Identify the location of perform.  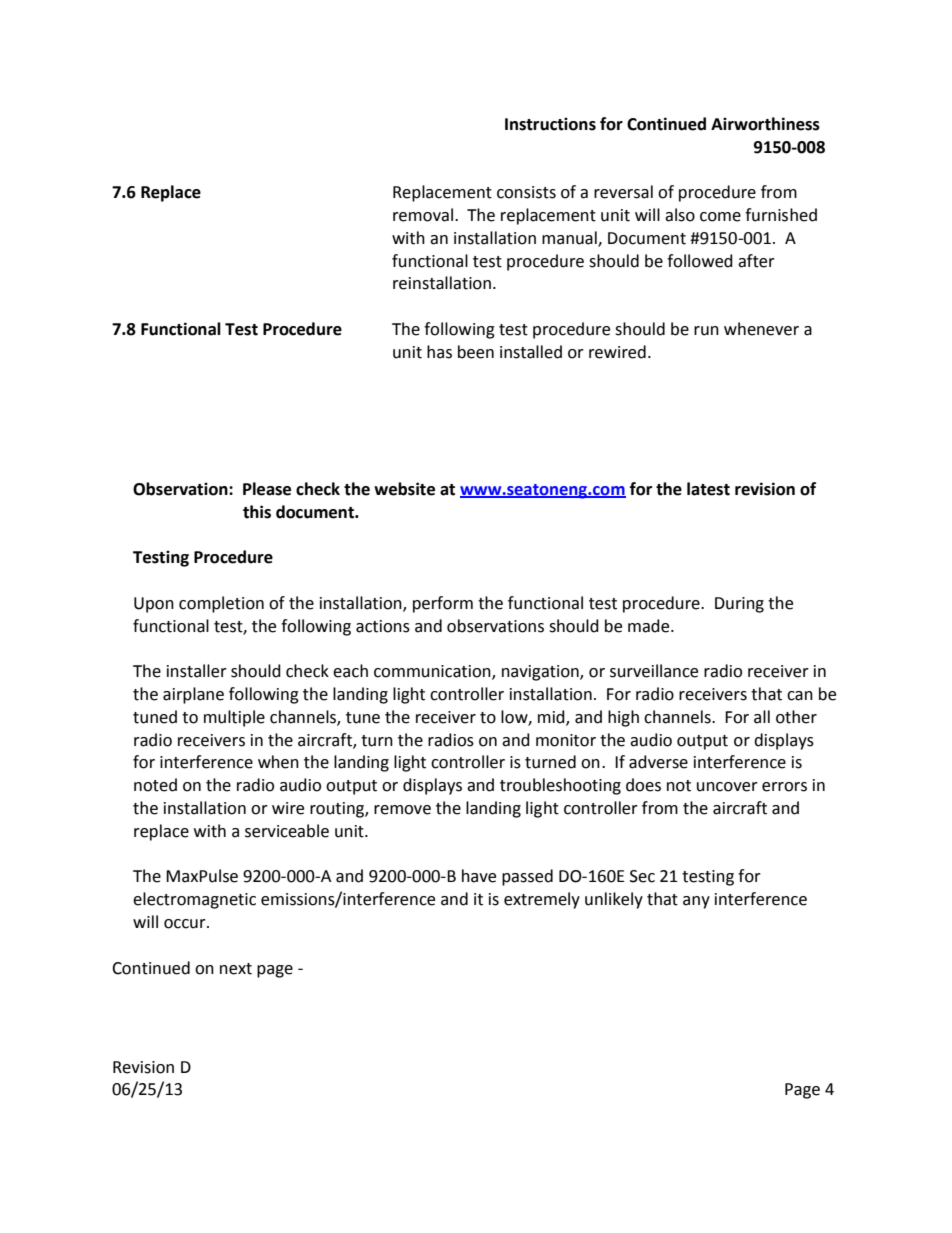
(443, 604).
